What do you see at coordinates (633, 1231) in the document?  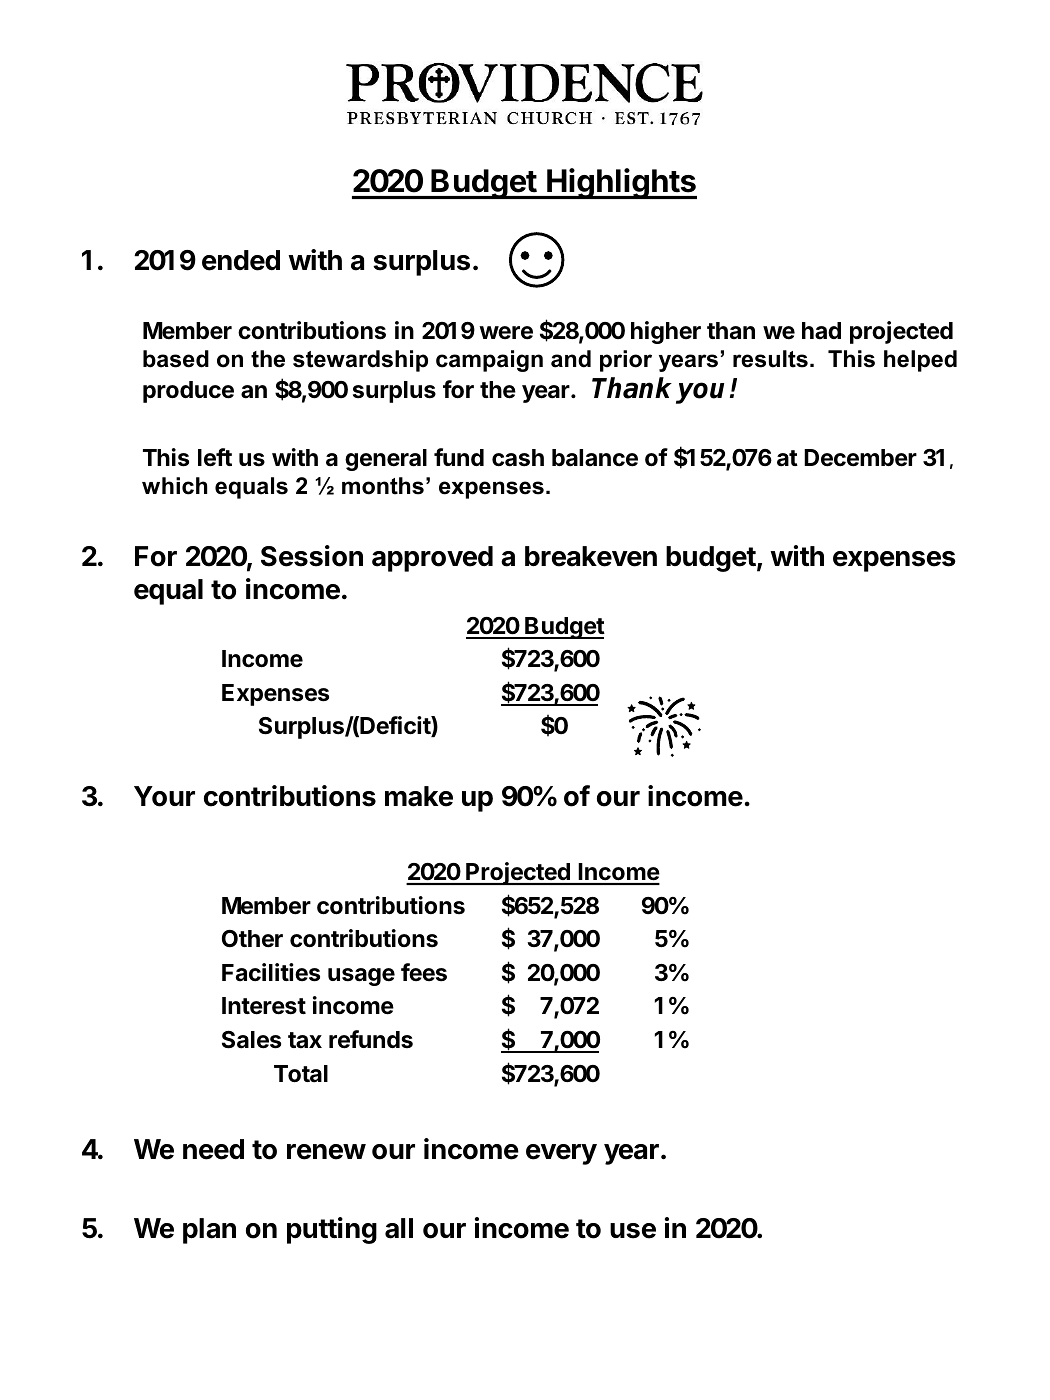 I see `use` at bounding box center [633, 1231].
